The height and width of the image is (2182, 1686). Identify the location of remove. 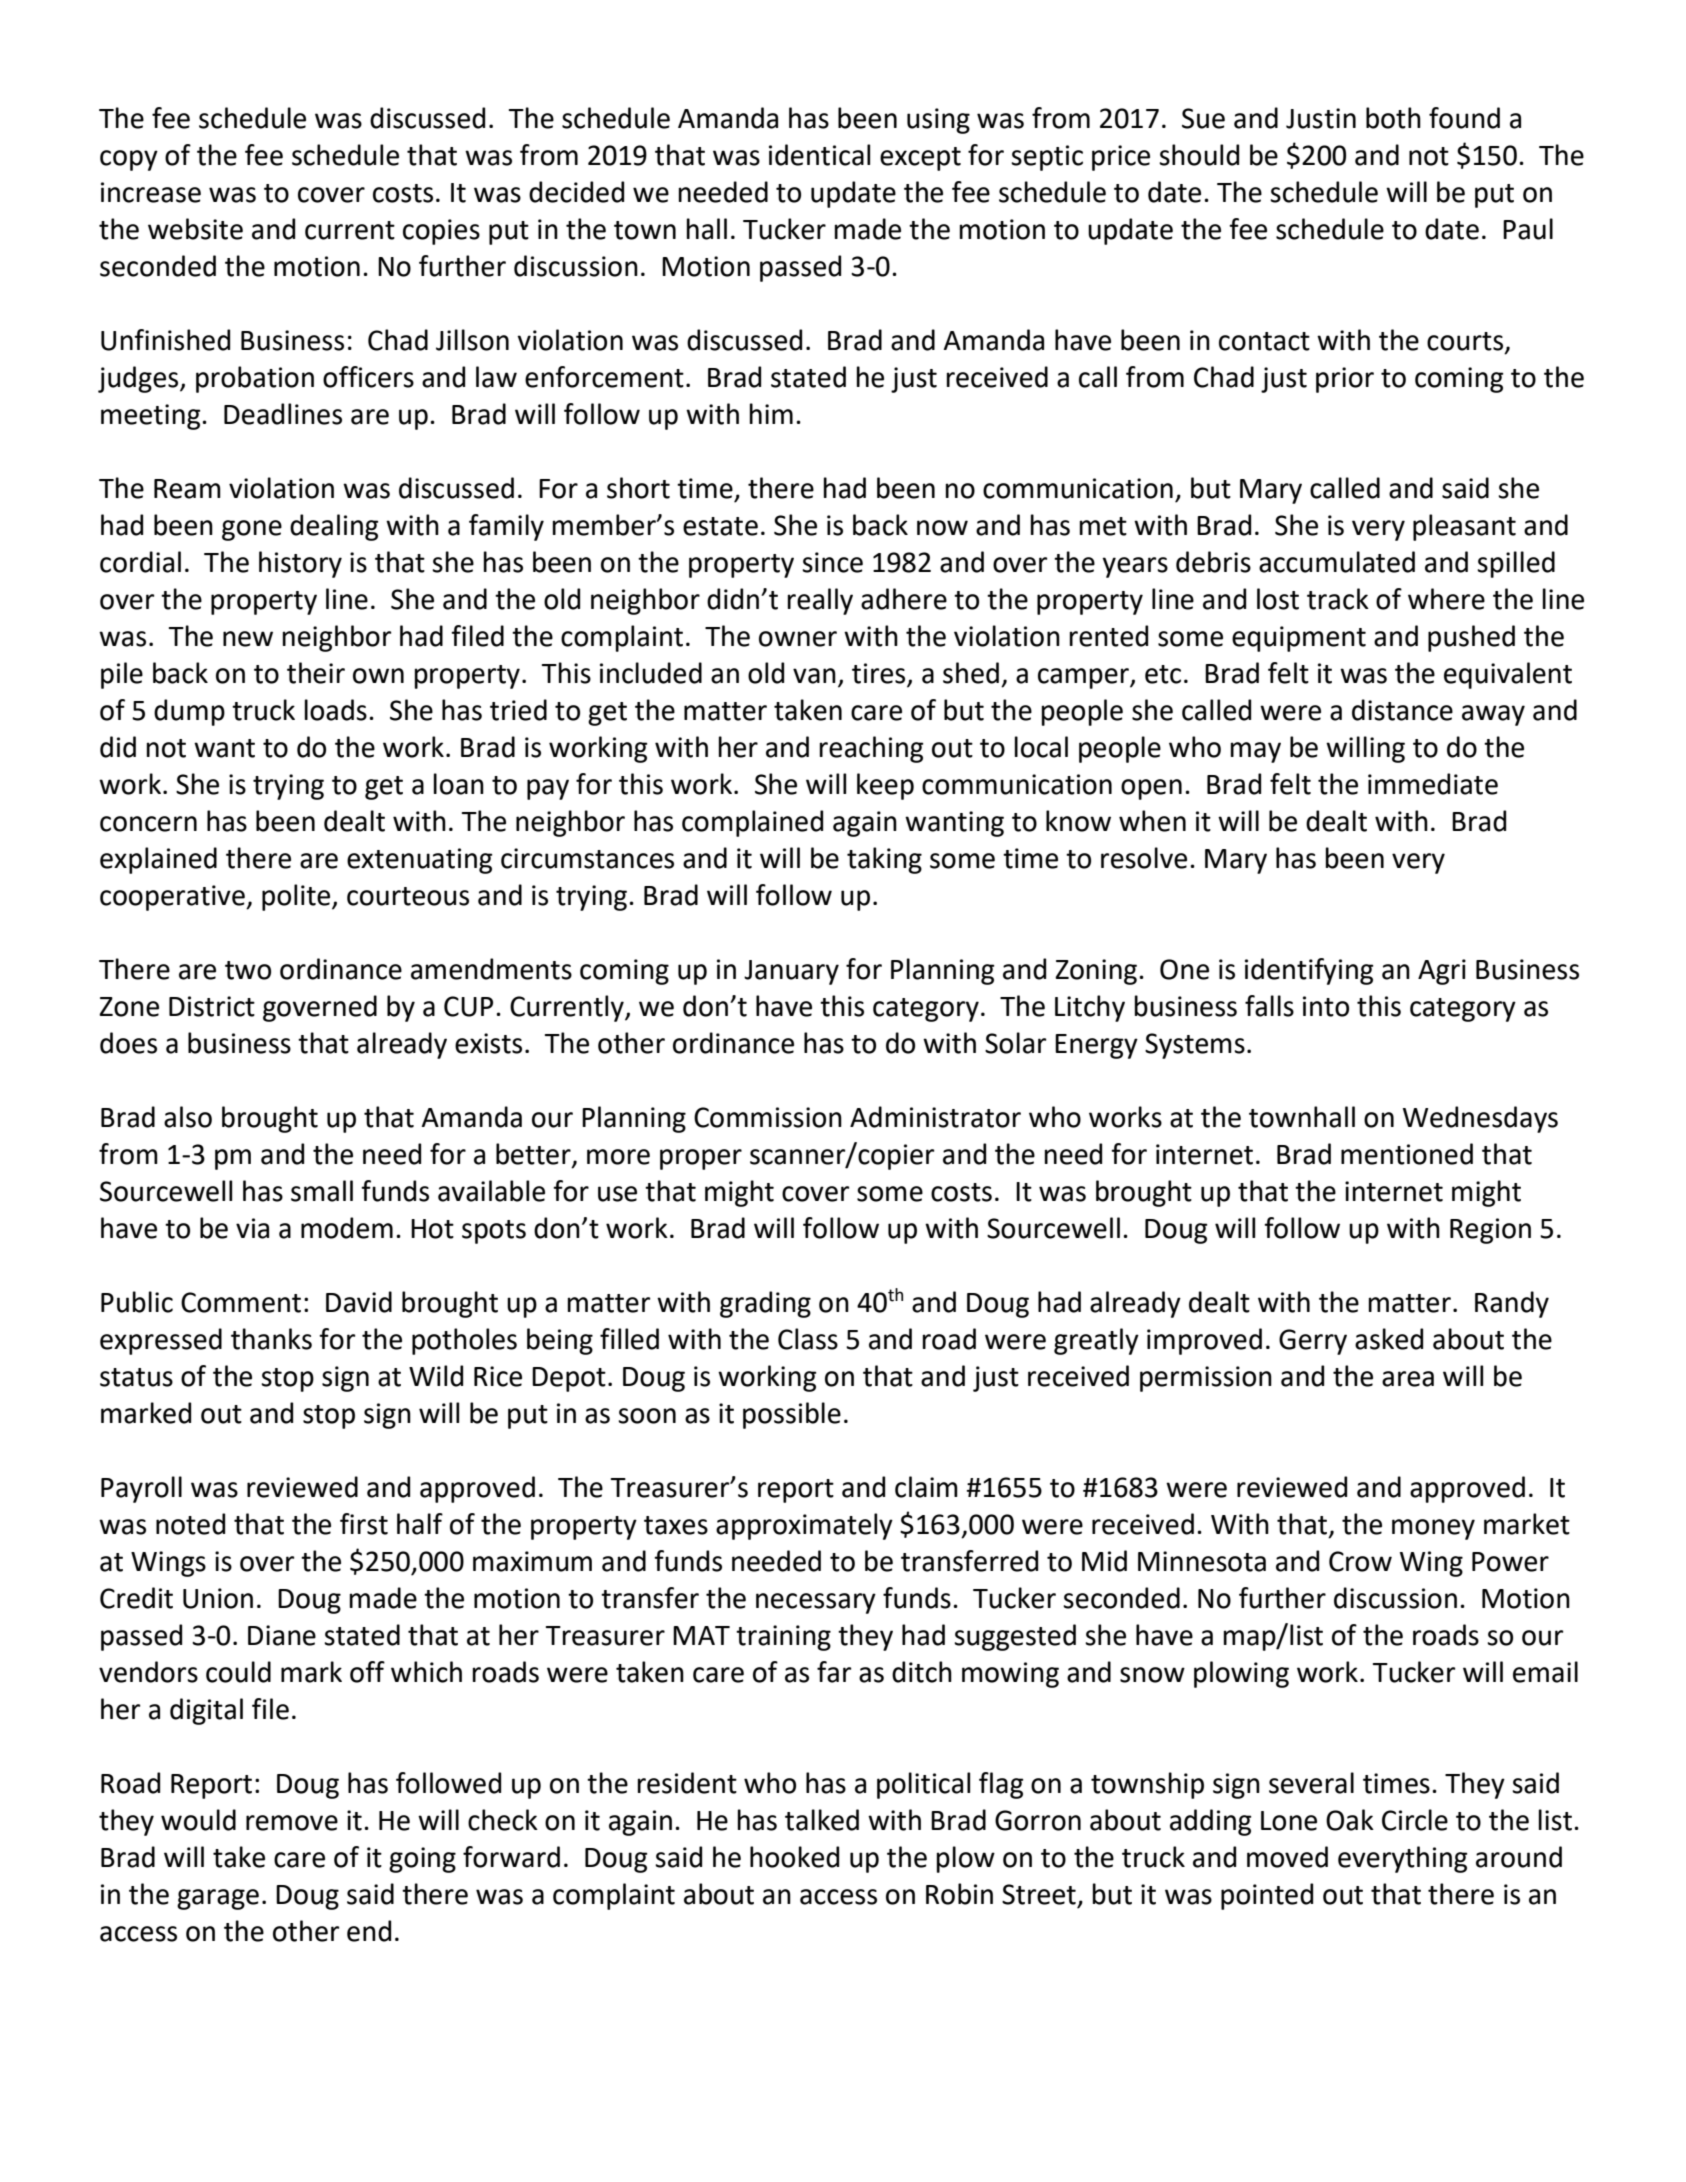
(292, 1823).
